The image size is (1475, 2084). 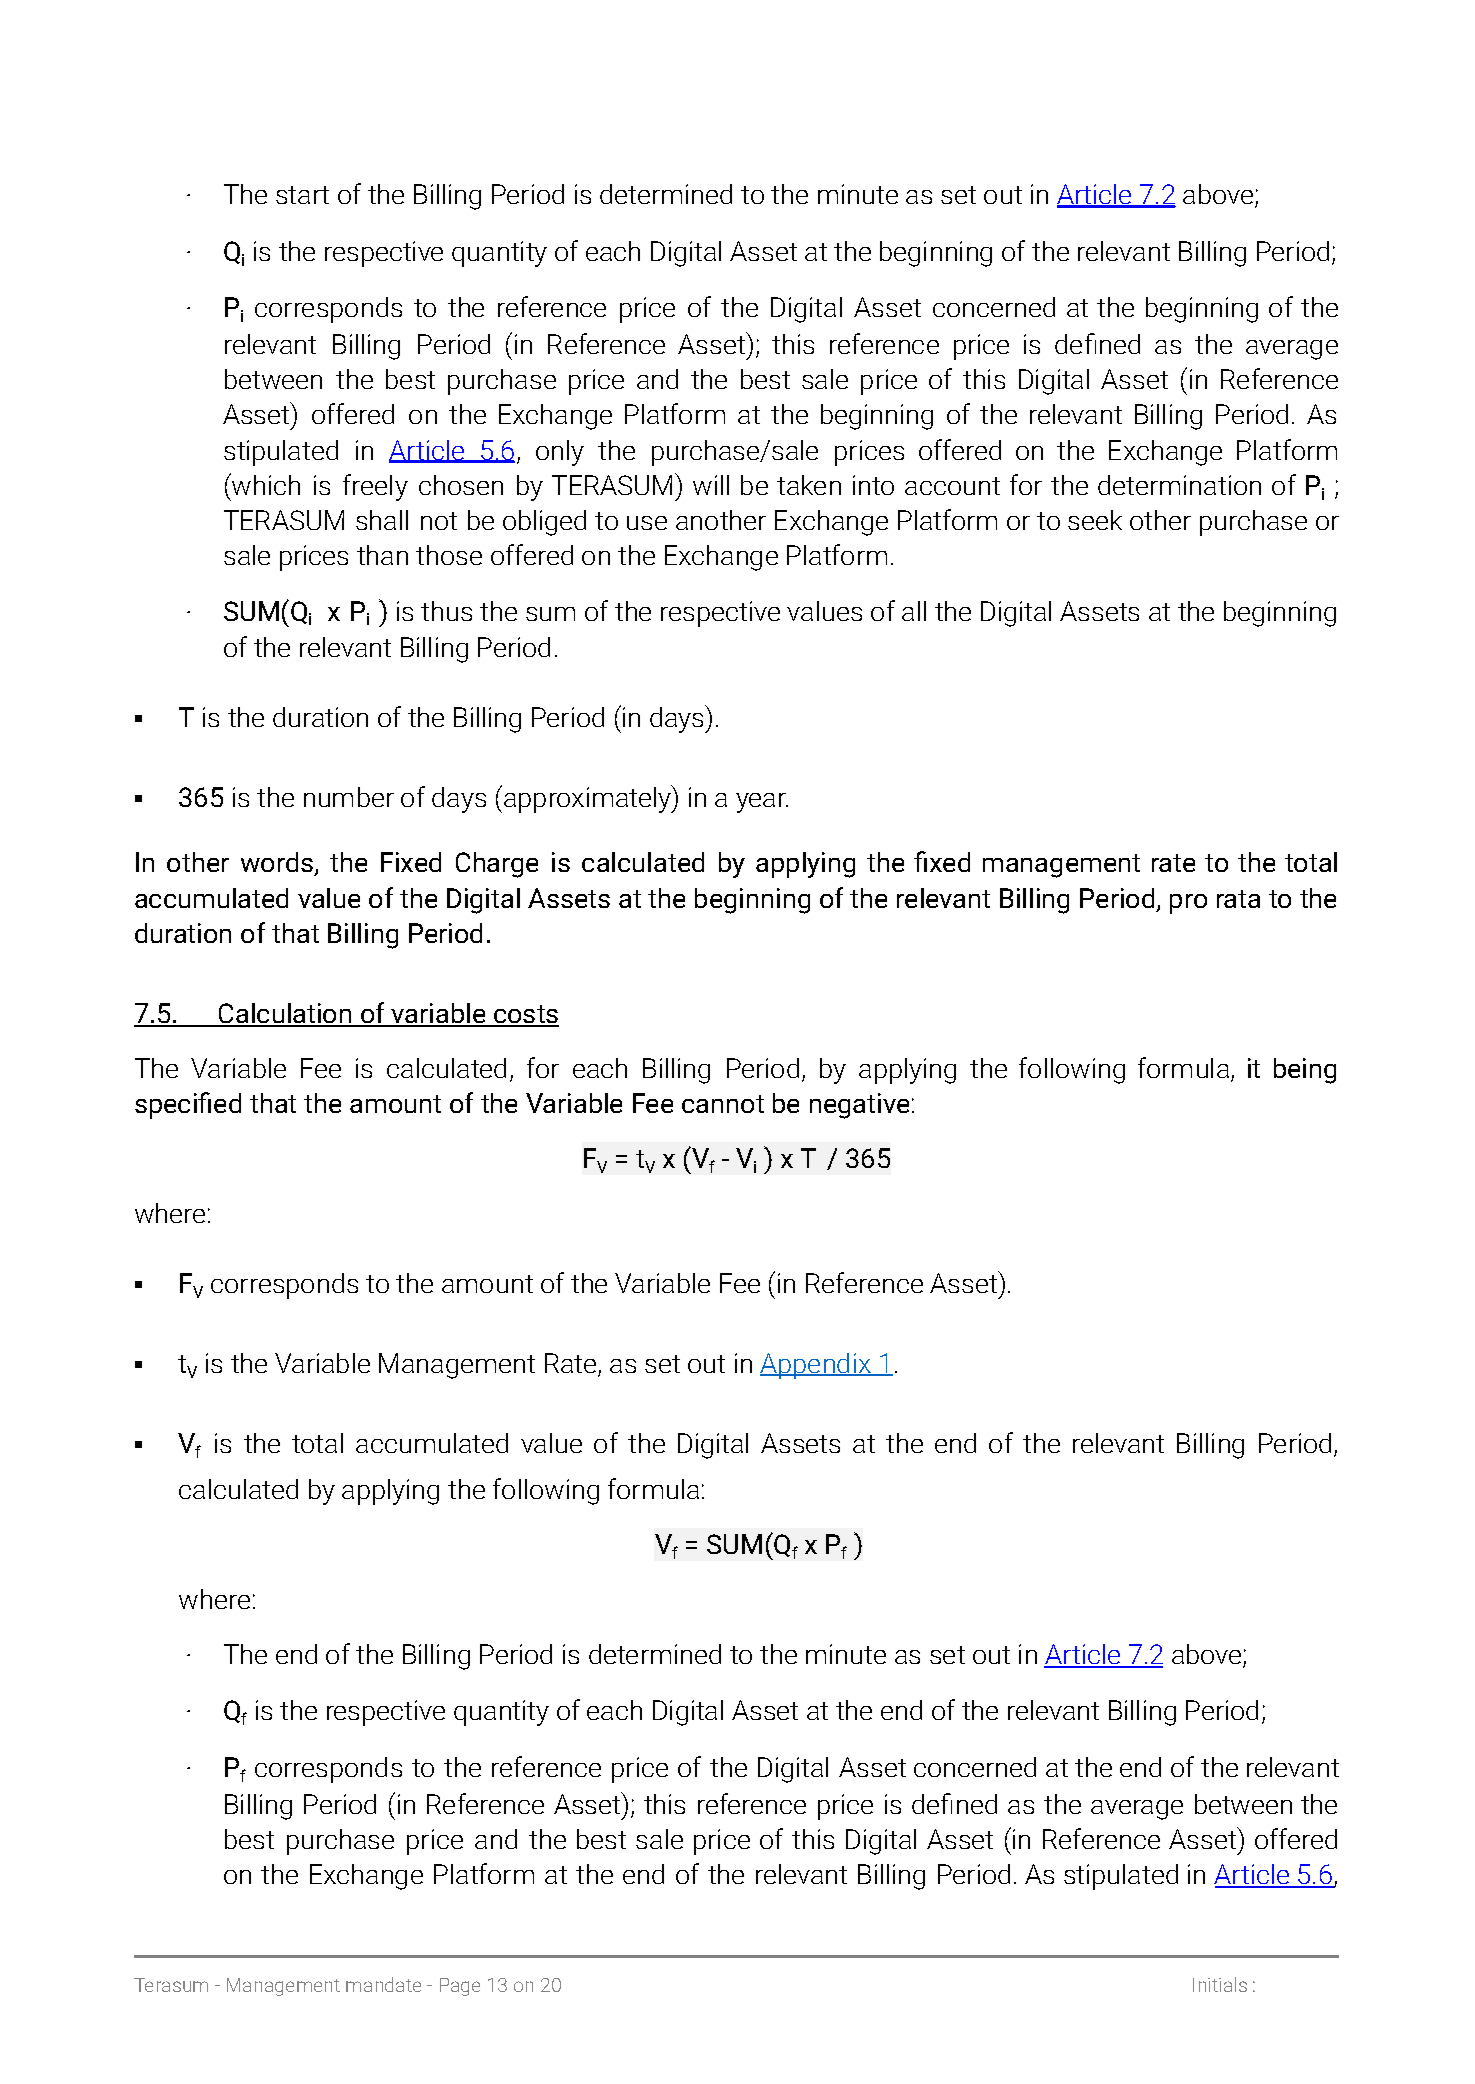 I want to click on negative, so click(x=859, y=1106).
